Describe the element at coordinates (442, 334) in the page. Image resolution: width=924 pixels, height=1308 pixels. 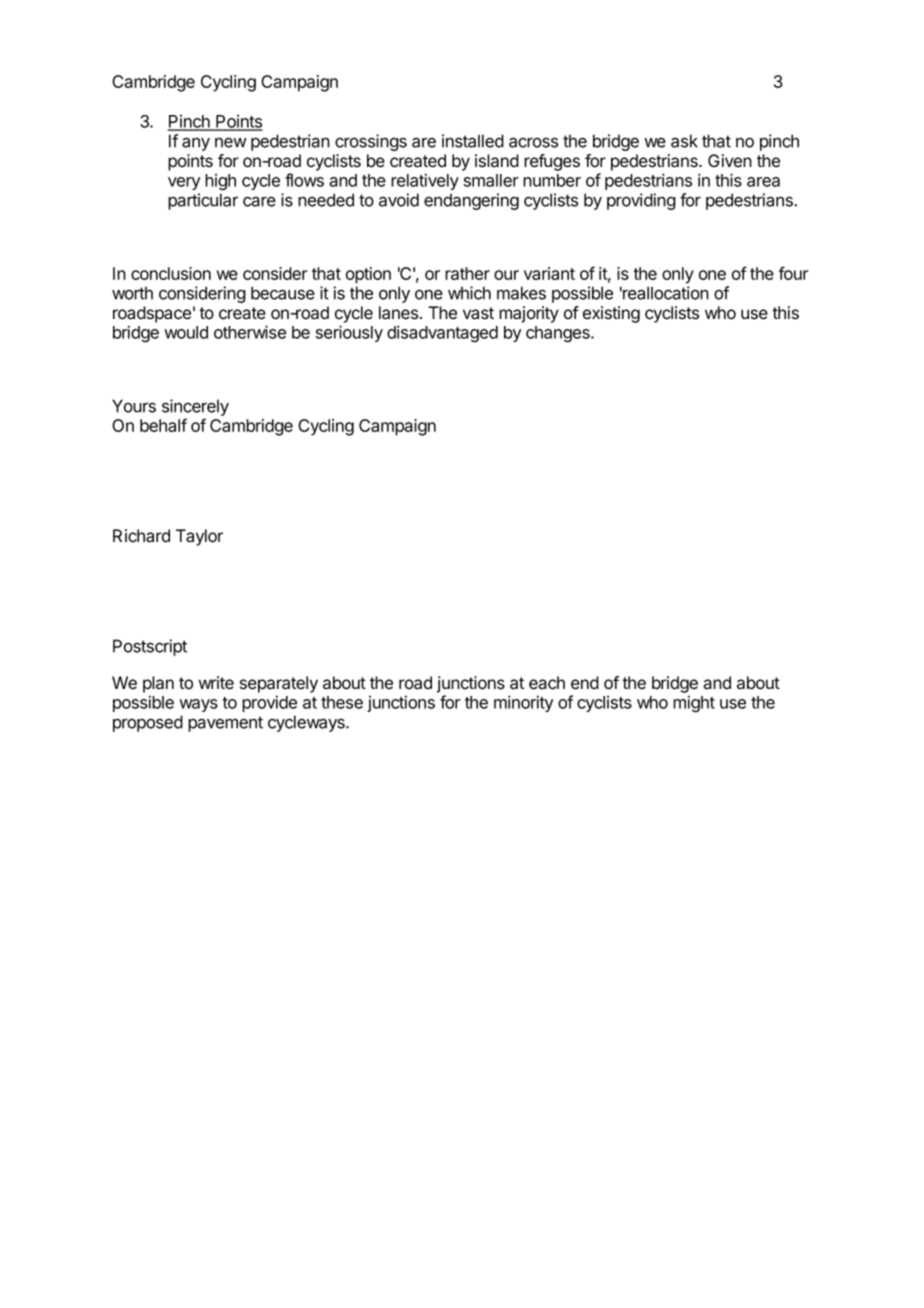
I see `disadvantaged` at that location.
